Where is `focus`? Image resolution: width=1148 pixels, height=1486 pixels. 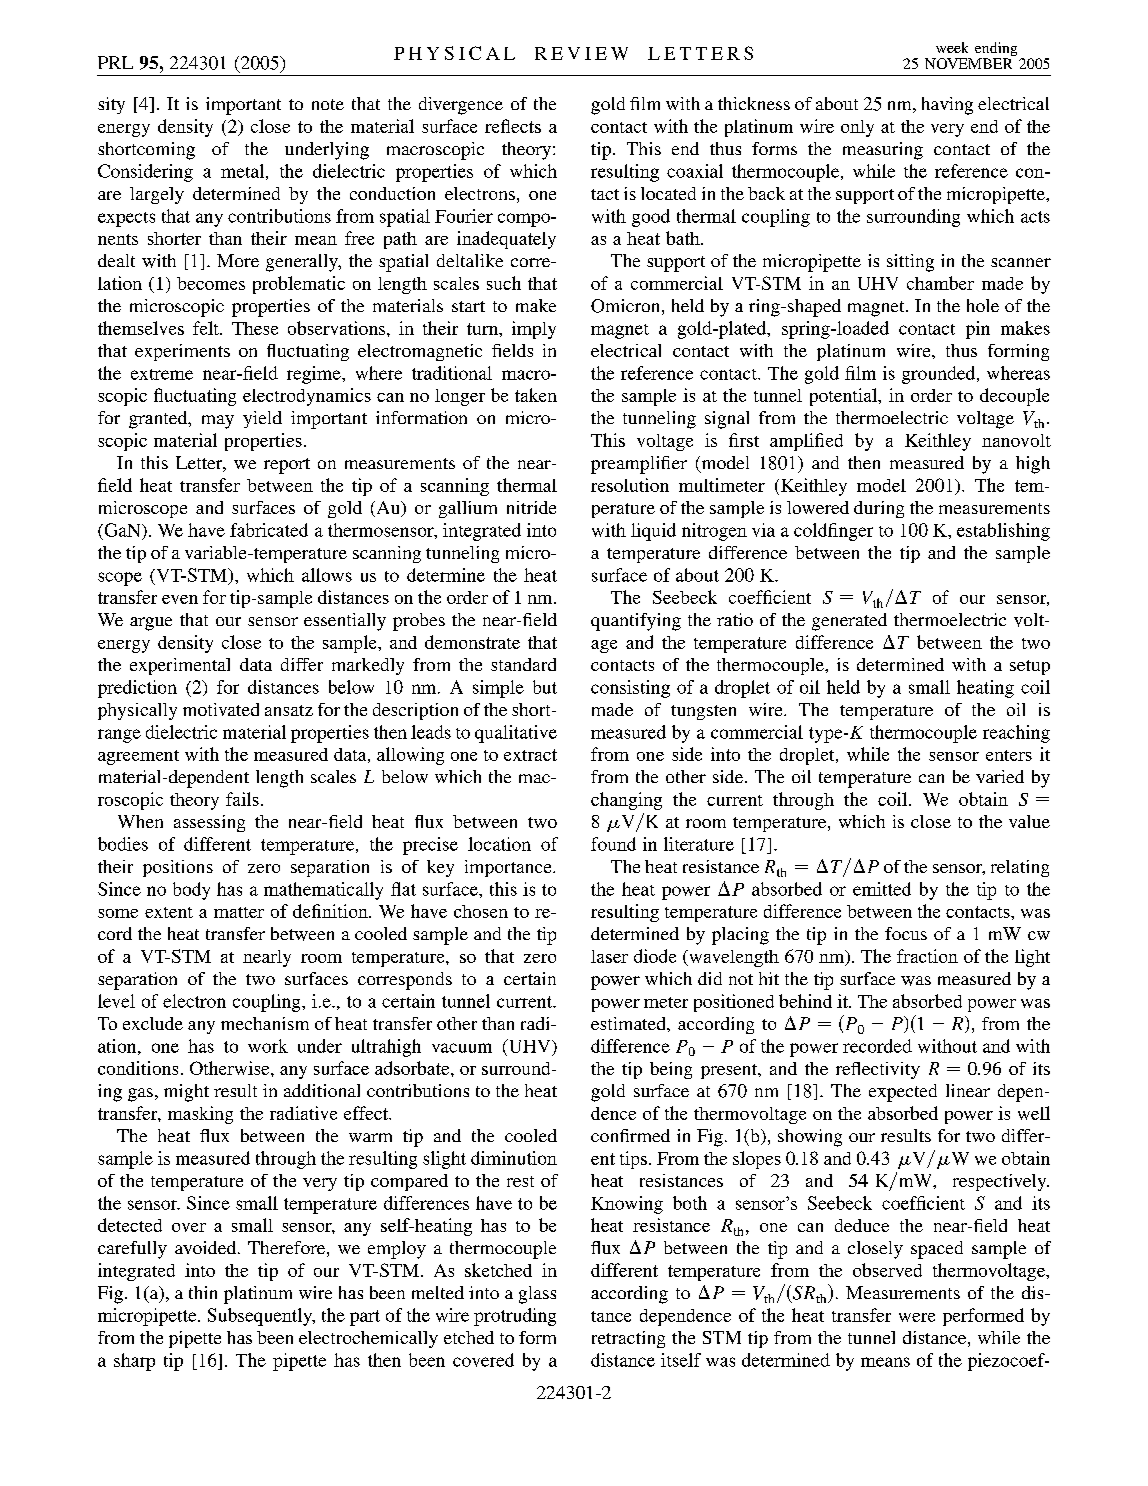
focus is located at coordinates (906, 933).
